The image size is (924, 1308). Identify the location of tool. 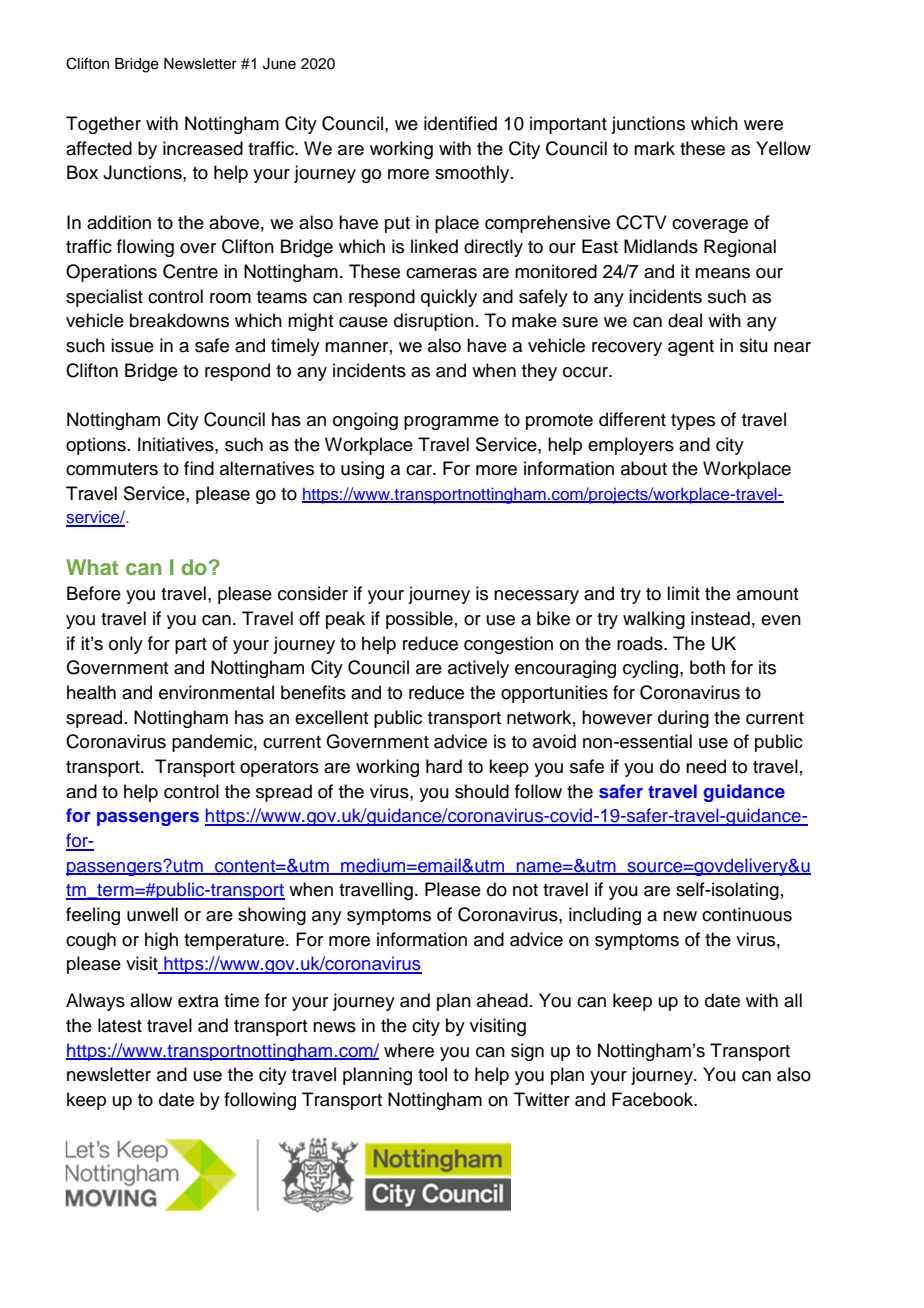
(432, 1074).
